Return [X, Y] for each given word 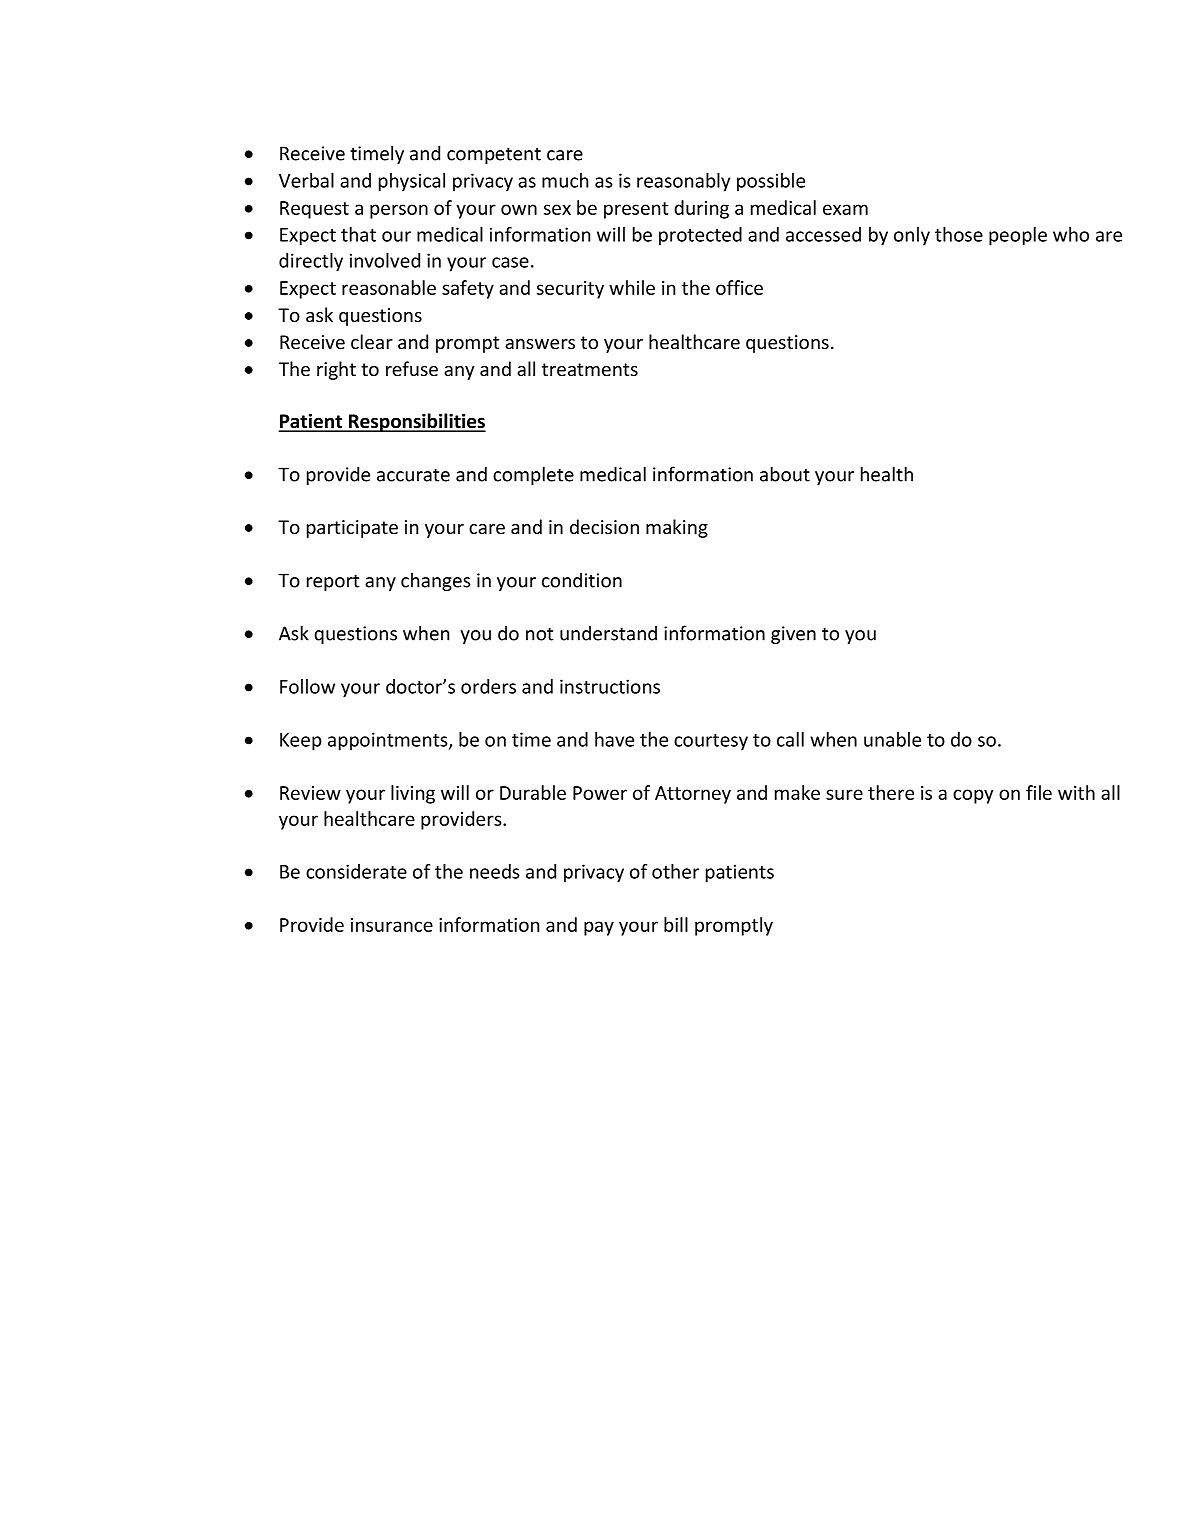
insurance [392, 925]
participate [352, 529]
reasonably [683, 182]
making [677, 528]
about [785, 474]
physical [412, 182]
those [959, 234]
